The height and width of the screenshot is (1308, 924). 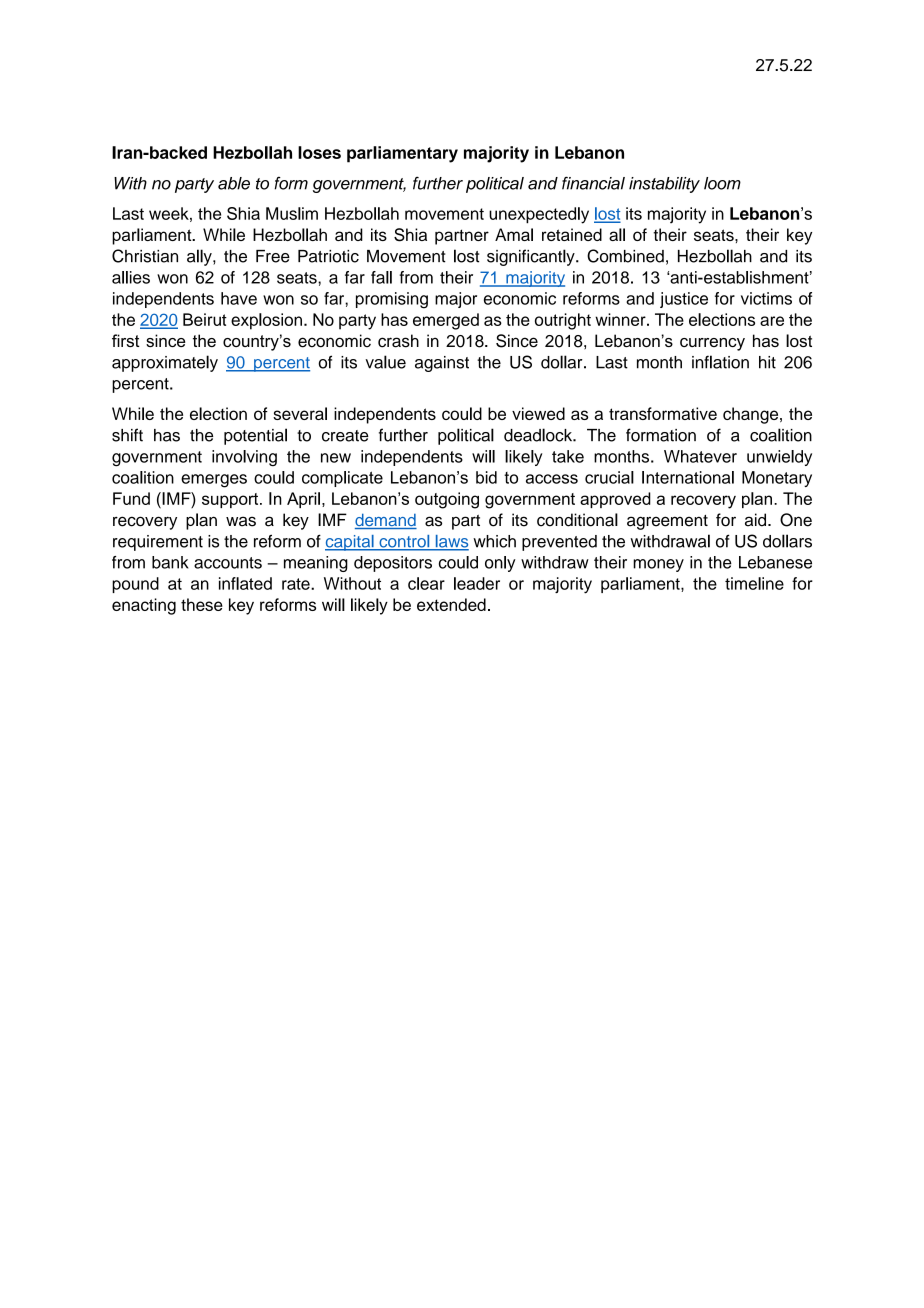 I want to click on extended, so click(x=451, y=604).
